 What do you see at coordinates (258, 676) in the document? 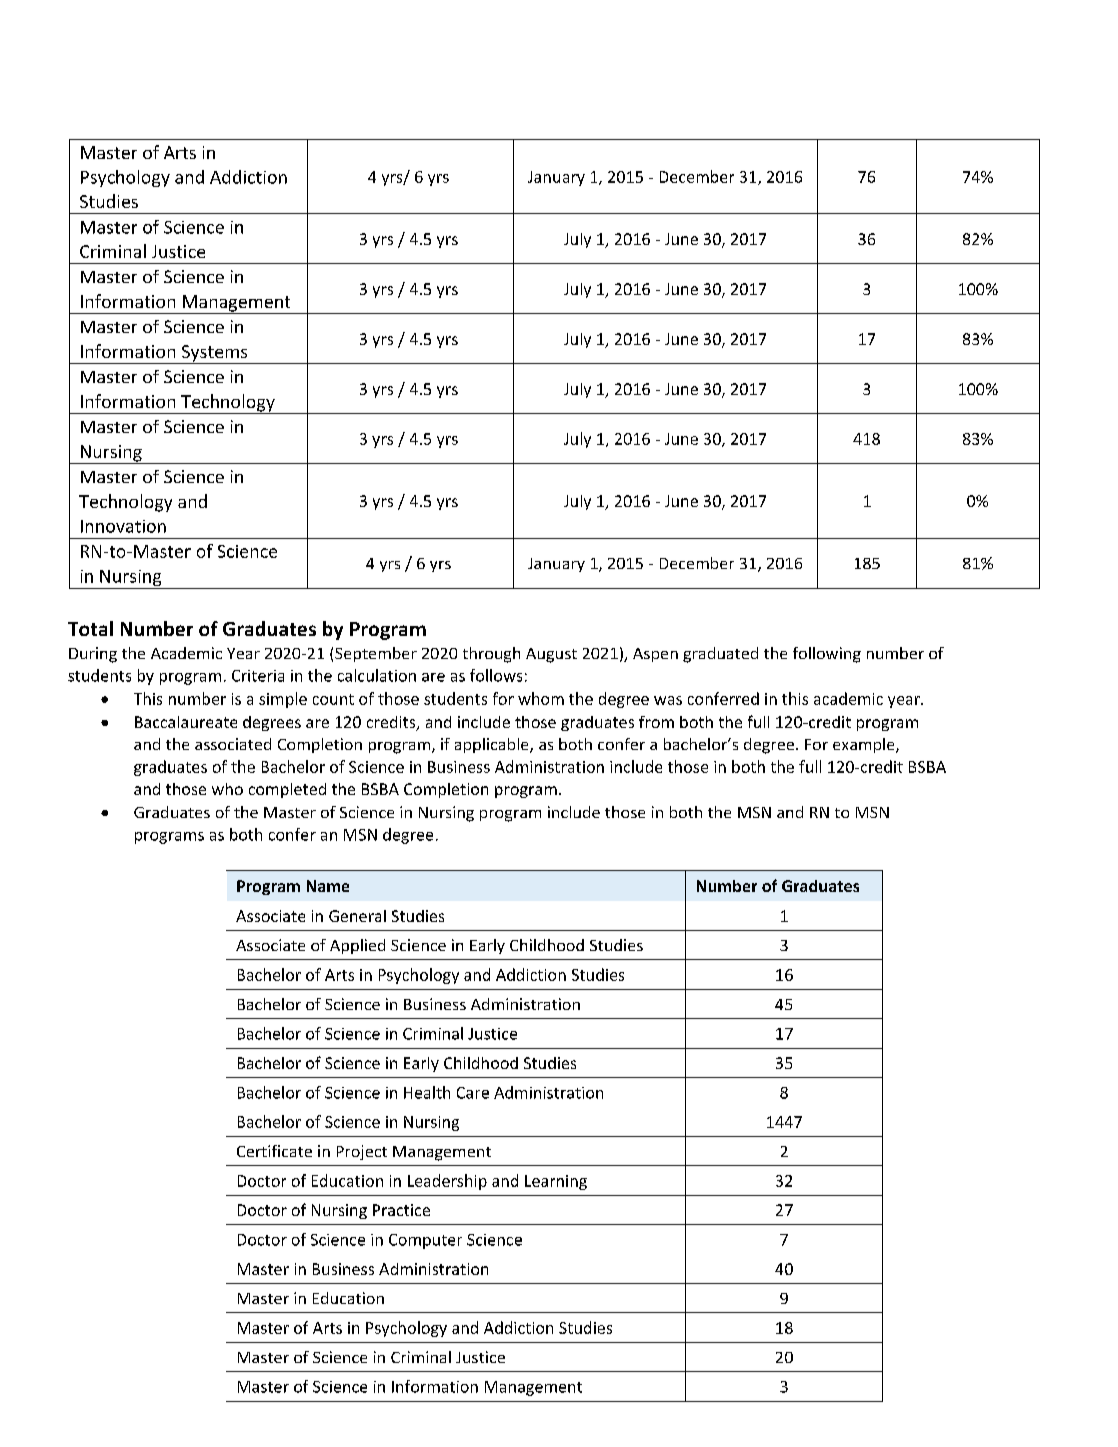
I see `Criteria` at bounding box center [258, 676].
